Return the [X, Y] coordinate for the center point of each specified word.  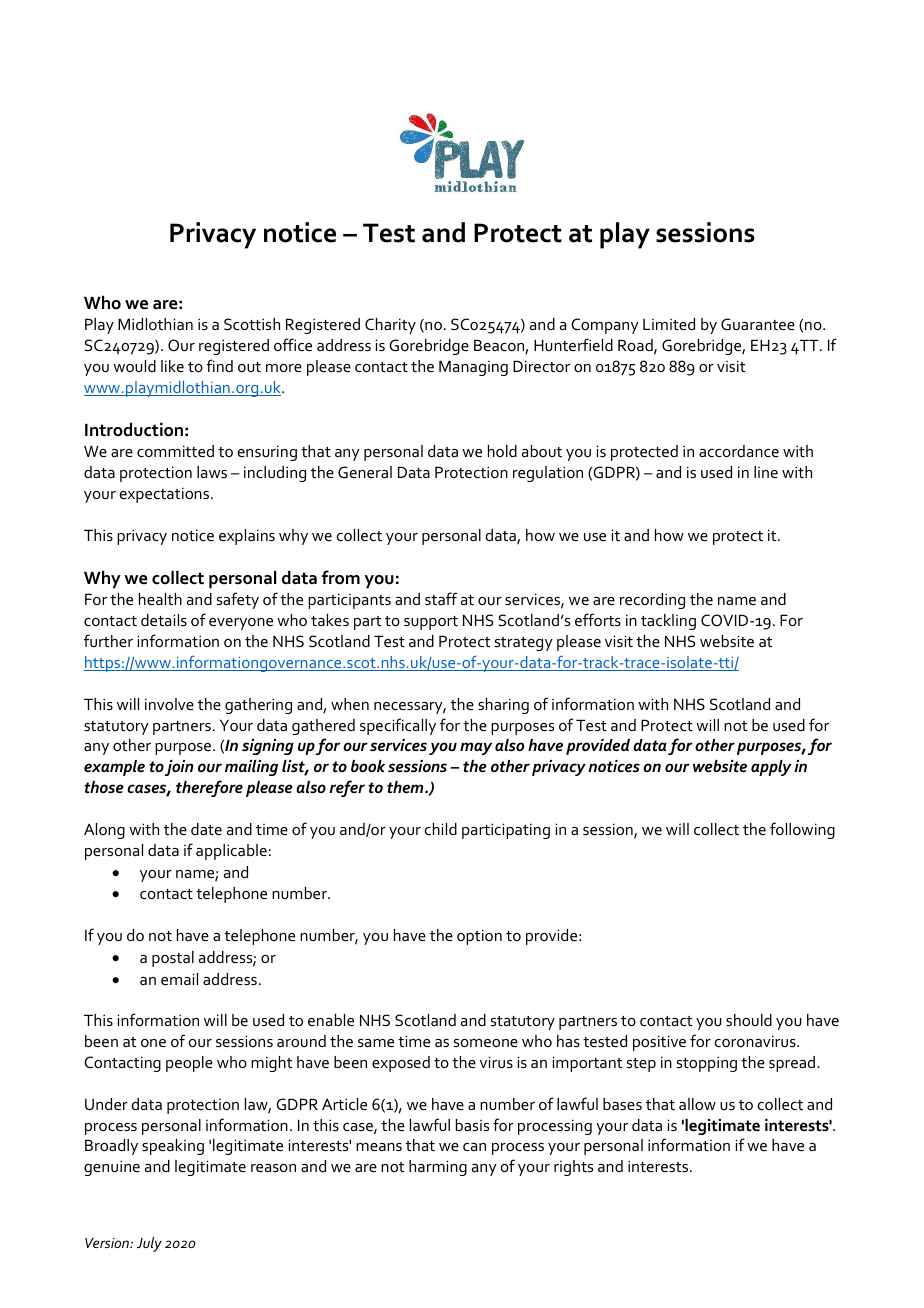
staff [441, 598]
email [179, 979]
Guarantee [758, 324]
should [749, 1020]
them [406, 787]
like [172, 366]
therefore [209, 788]
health [160, 599]
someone [486, 1043]
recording [652, 601]
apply [771, 768]
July [149, 1244]
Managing [473, 368]
